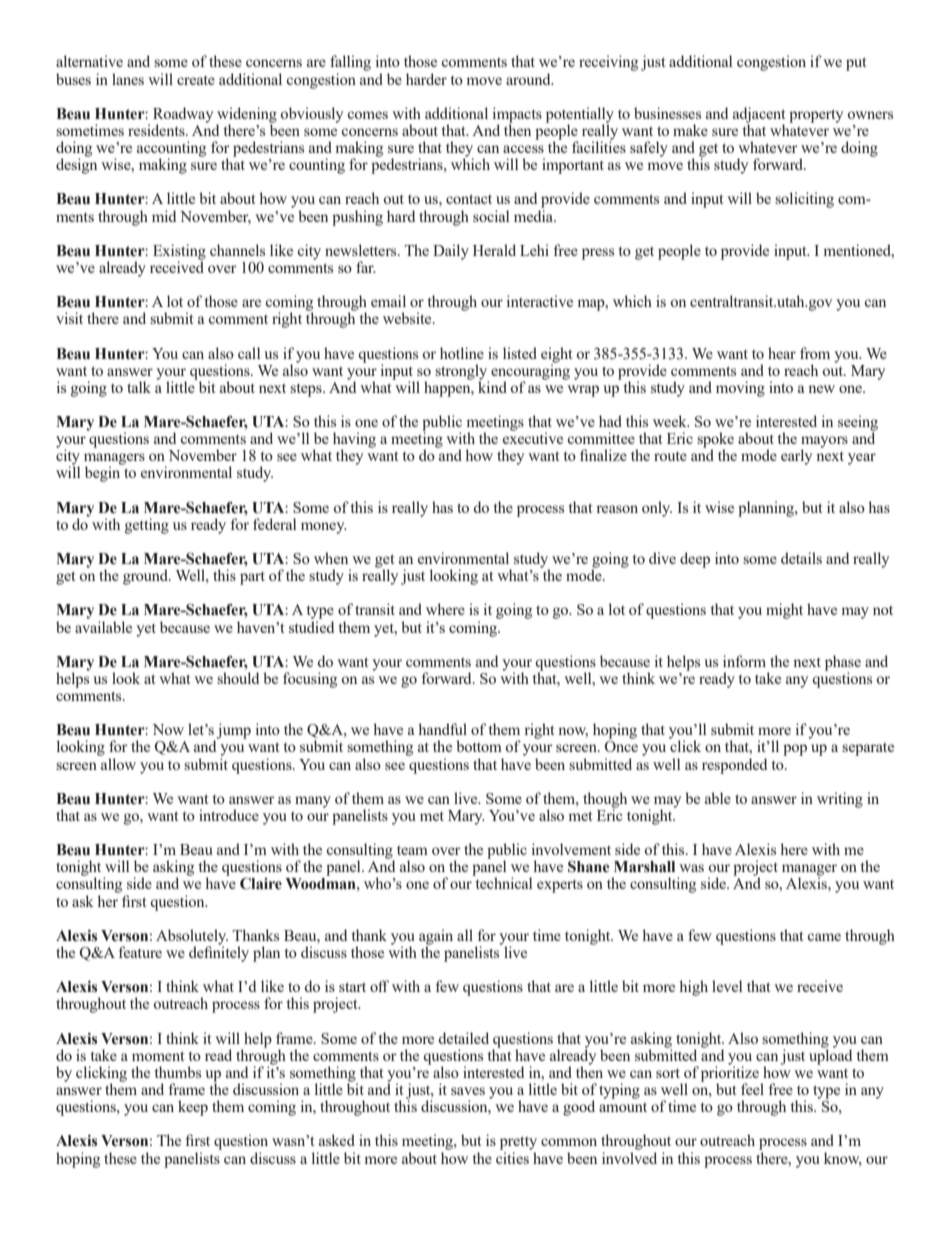 Image resolution: width=952 pixels, height=1233 pixels. Describe the element at coordinates (518, 1143) in the page. I see `pretty` at that location.
